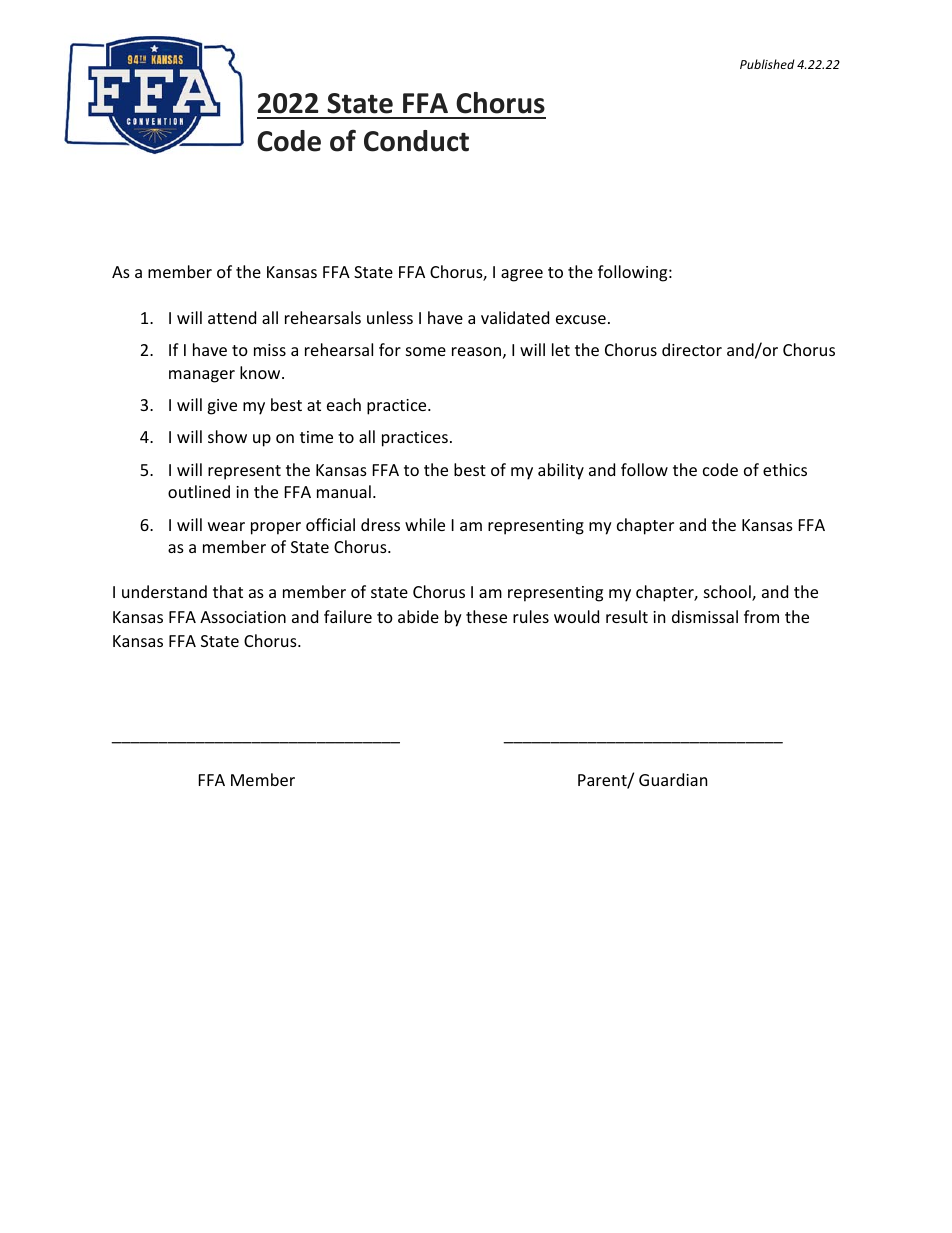  I want to click on agree, so click(522, 275).
